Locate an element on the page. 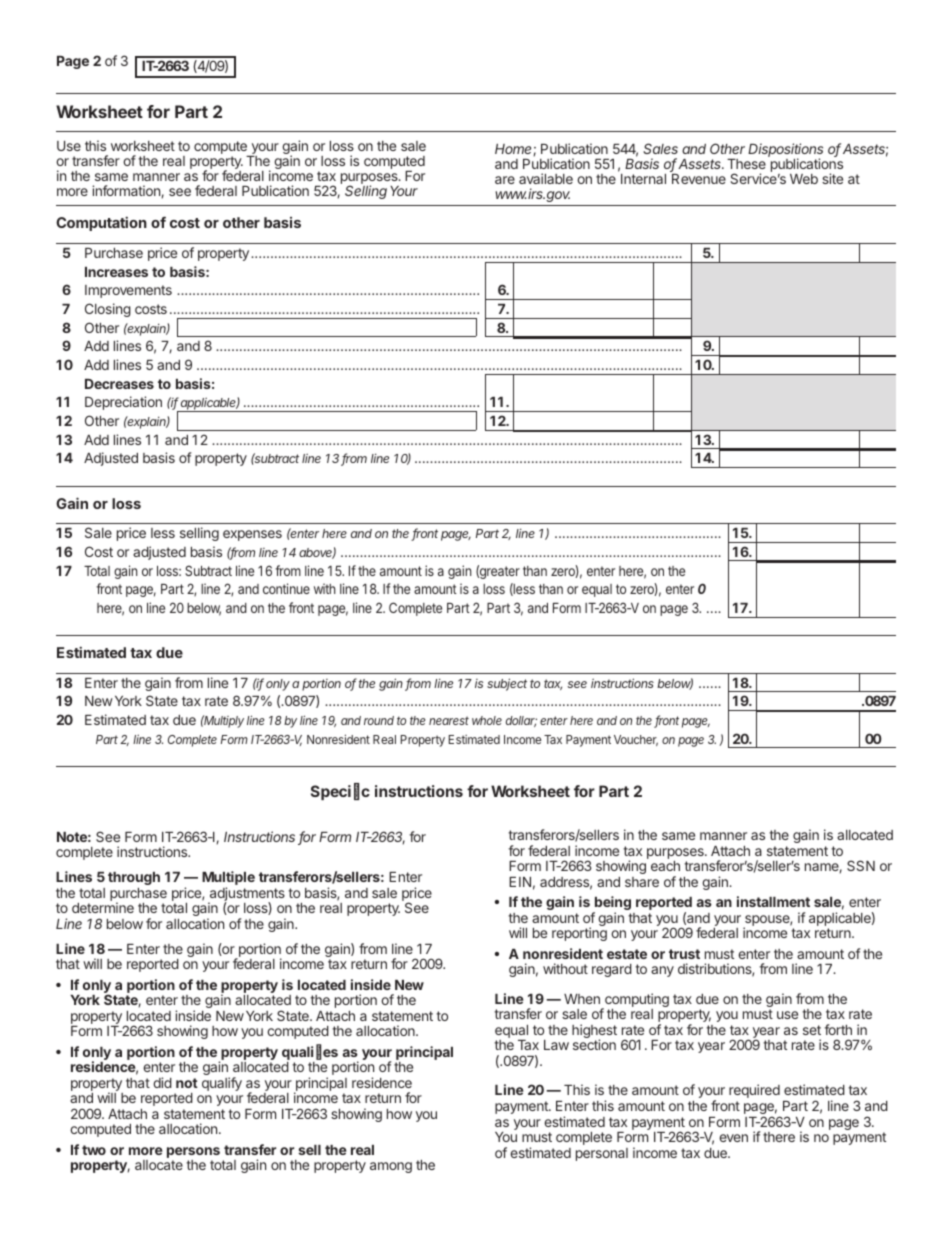 The width and height of the document is (952, 1233). continue is located at coordinates (286, 588).
